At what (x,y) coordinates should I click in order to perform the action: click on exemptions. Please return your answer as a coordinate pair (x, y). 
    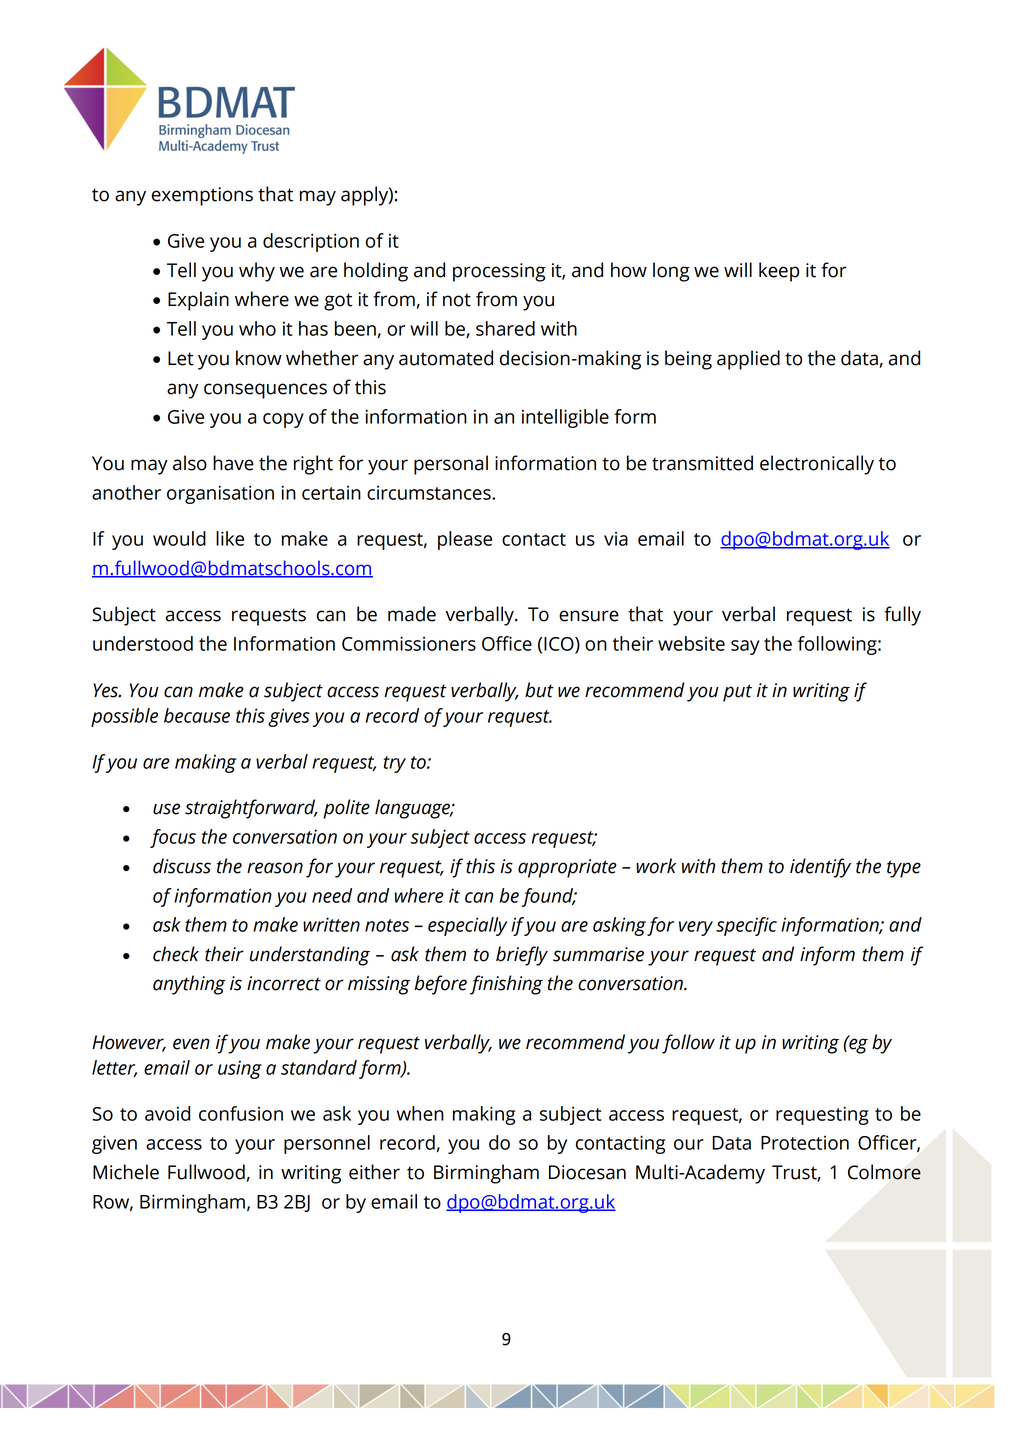
    Looking at the image, I should click on (202, 196).
